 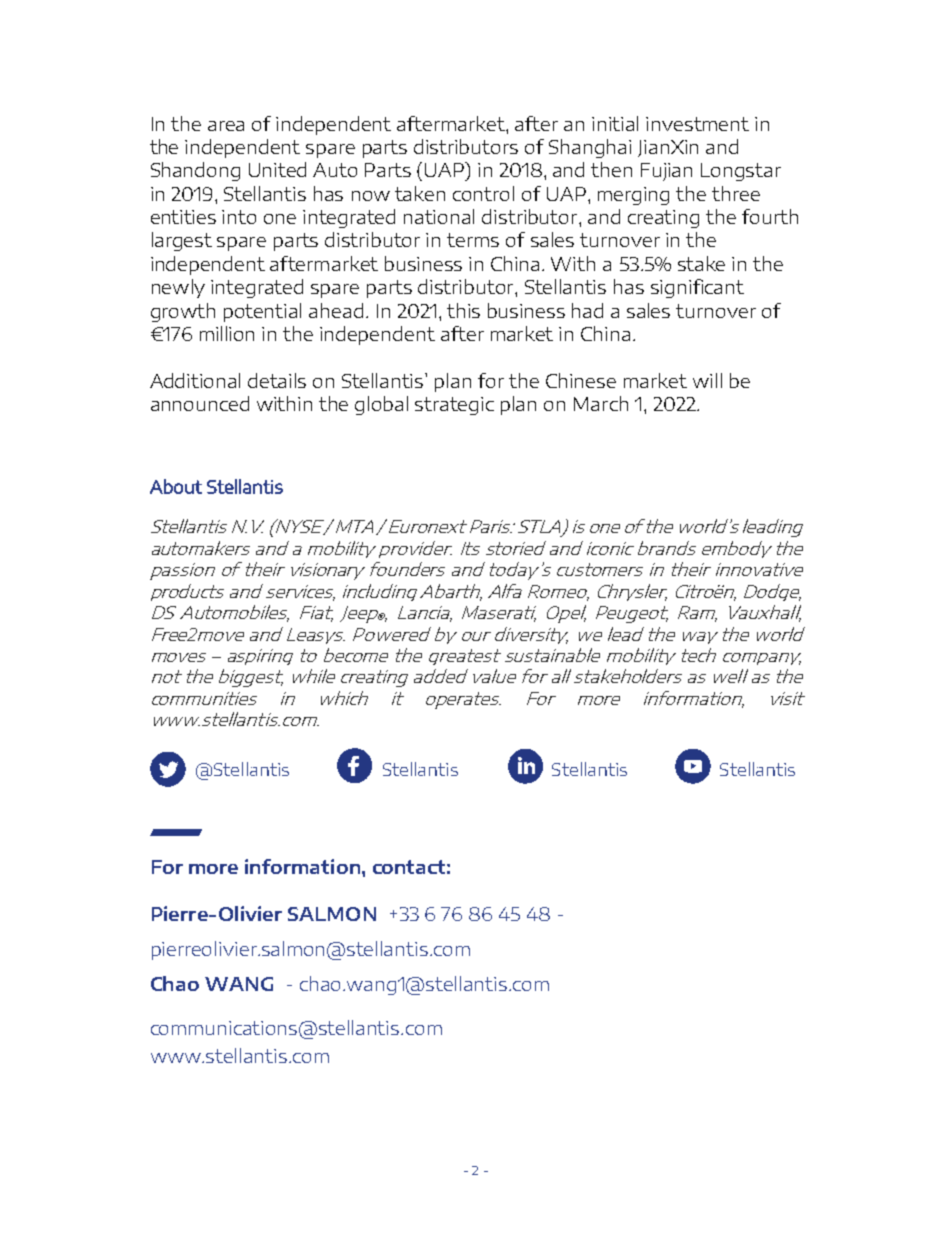 I want to click on area, so click(x=226, y=126).
